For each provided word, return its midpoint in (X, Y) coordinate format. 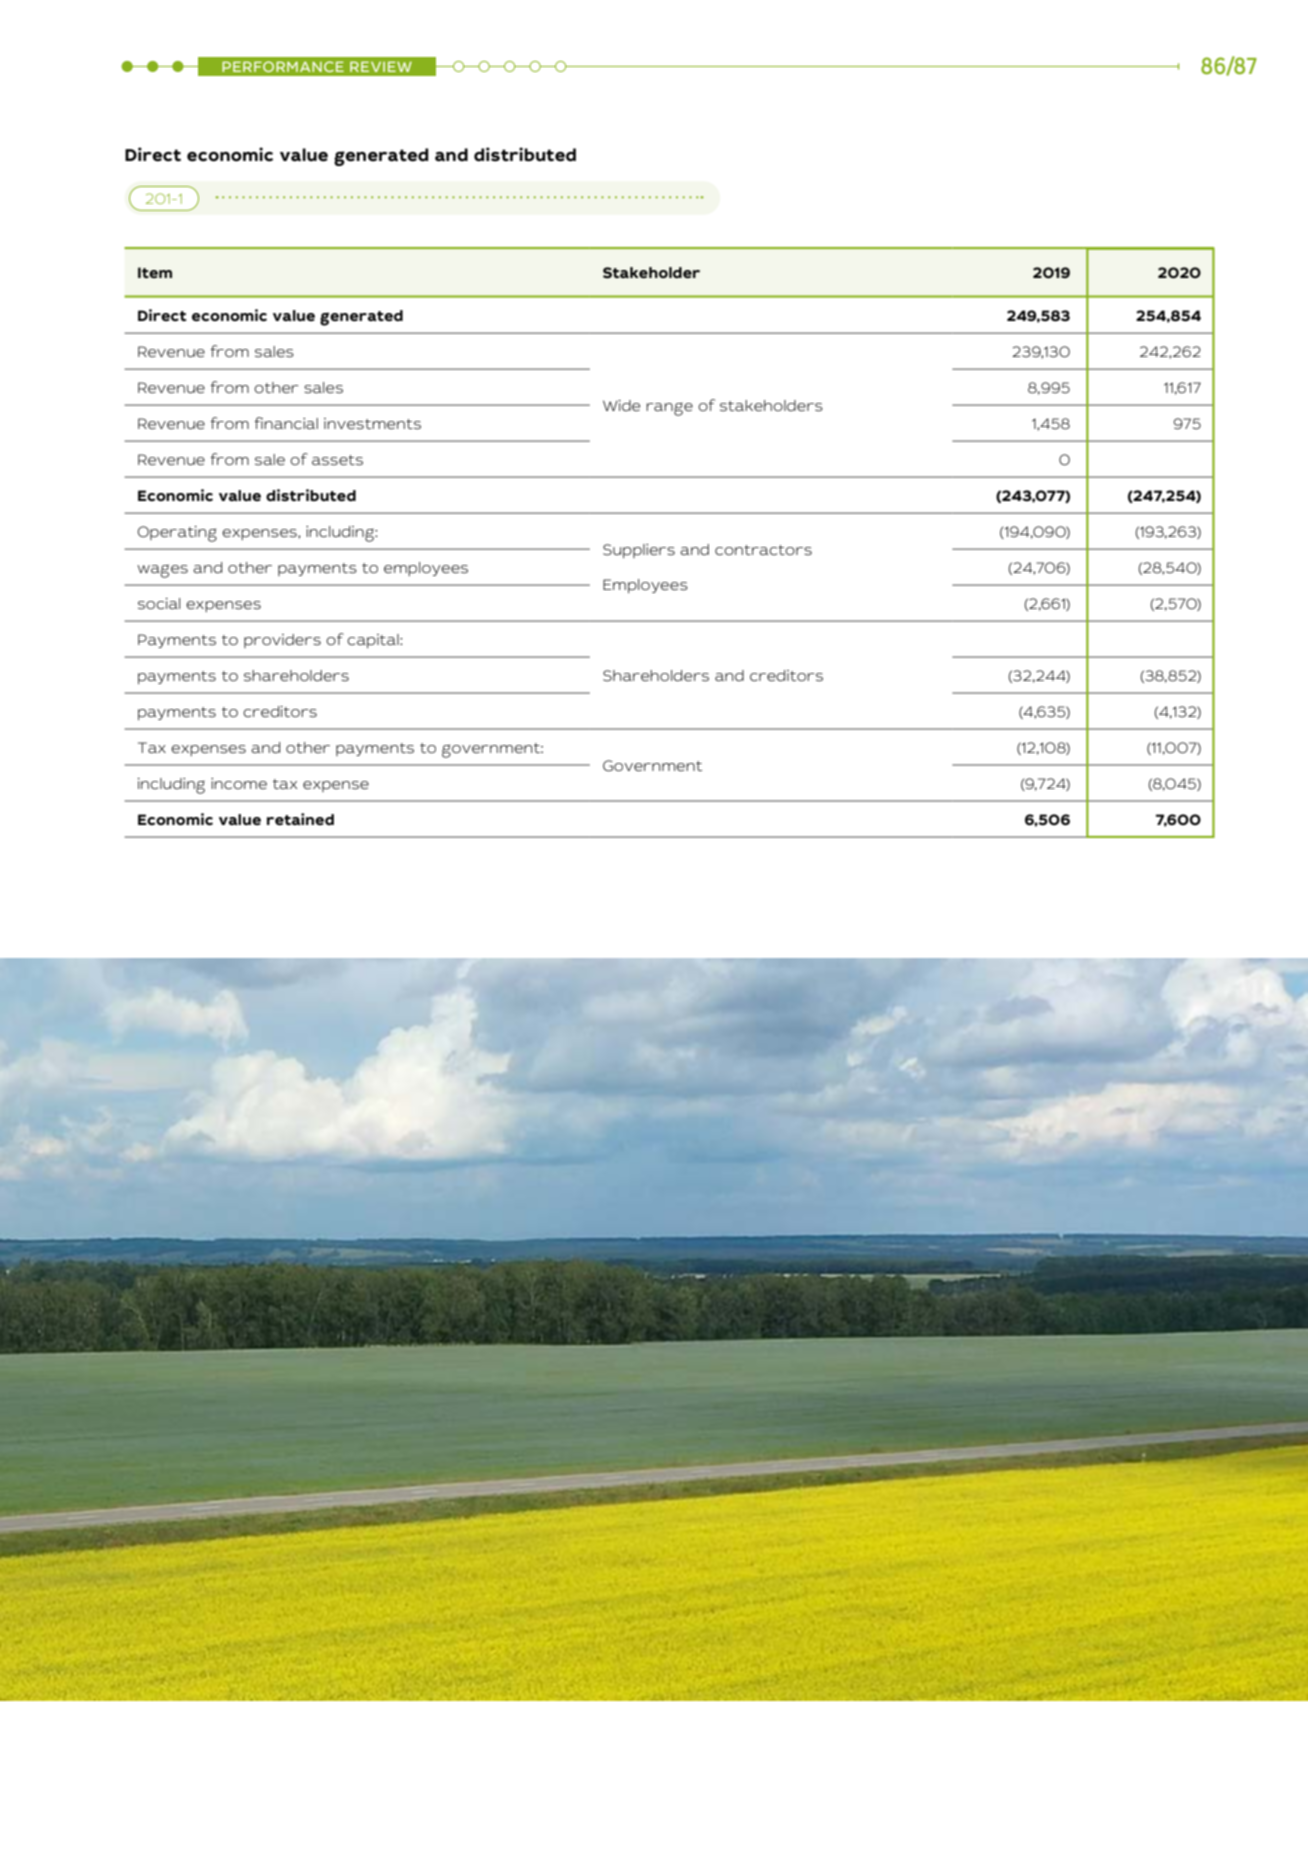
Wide (621, 405)
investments (372, 423)
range (669, 409)
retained (300, 819)
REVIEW (381, 67)
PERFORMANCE (283, 66)
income (239, 783)
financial (286, 423)
